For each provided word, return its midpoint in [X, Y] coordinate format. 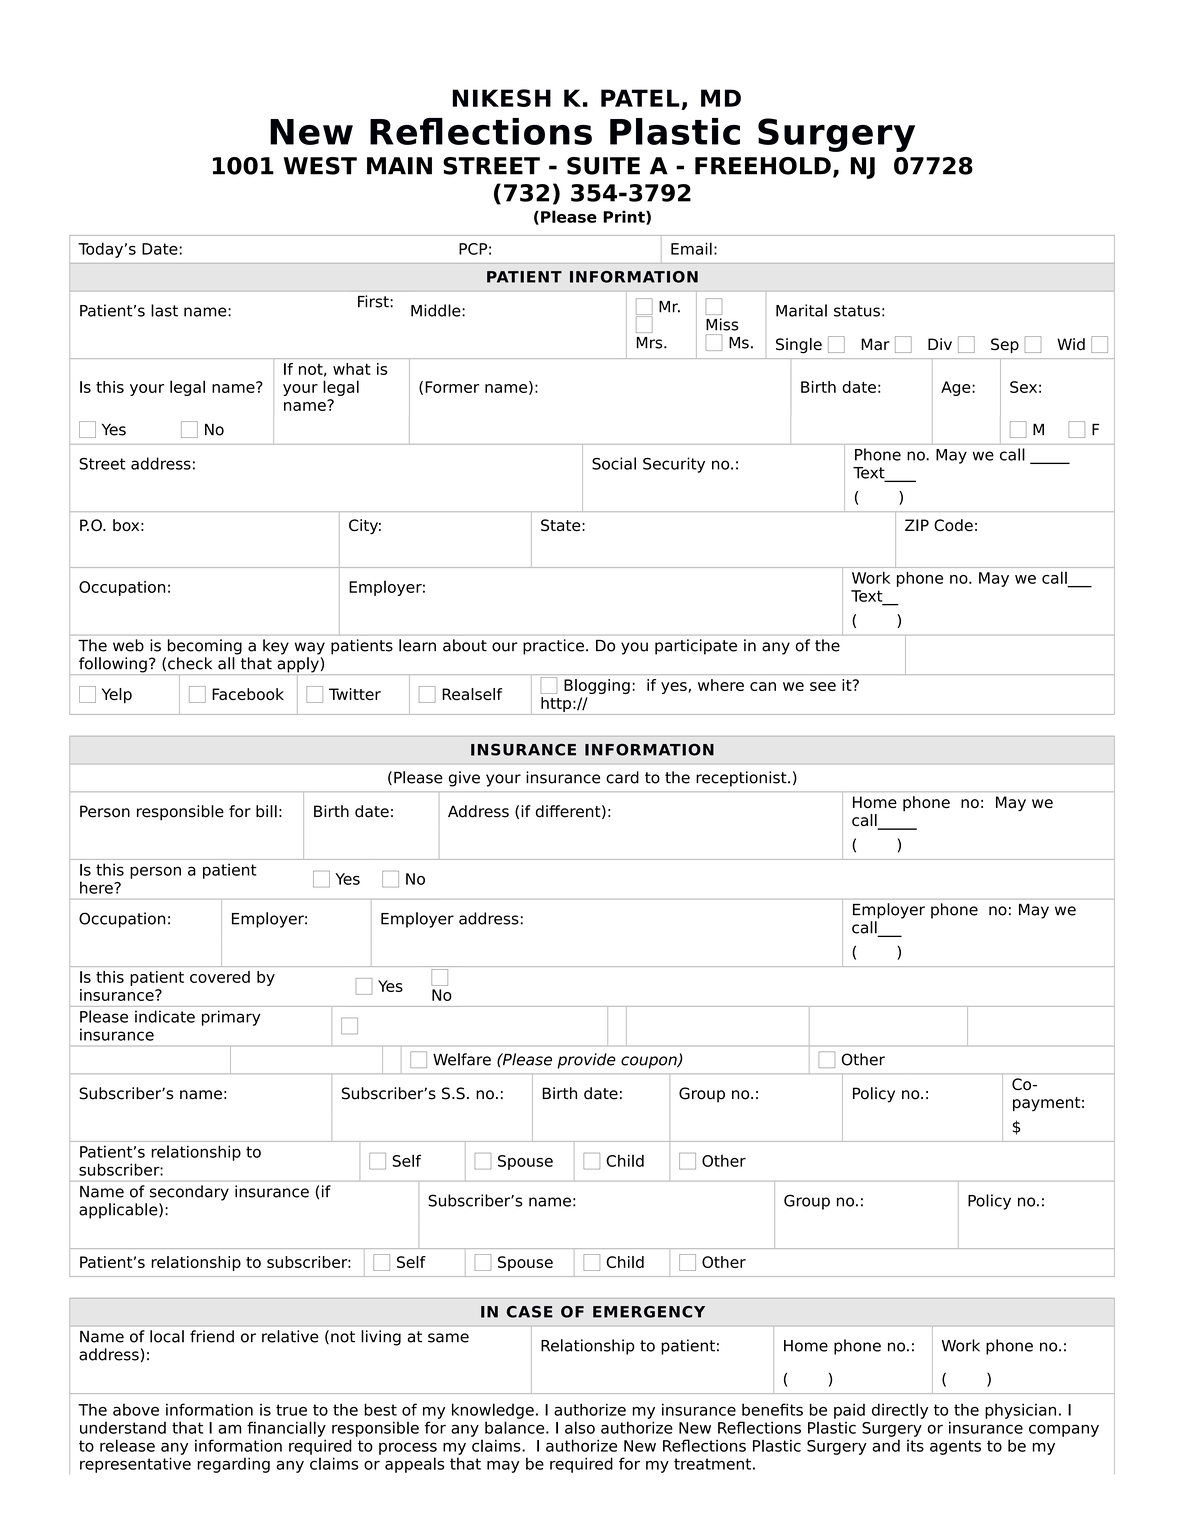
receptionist [742, 779]
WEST [320, 166]
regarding [233, 1465]
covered [220, 977]
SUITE [603, 166]
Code [953, 525]
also [580, 1427]
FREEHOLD [763, 166]
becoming [205, 647]
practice [553, 647]
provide [586, 1061]
